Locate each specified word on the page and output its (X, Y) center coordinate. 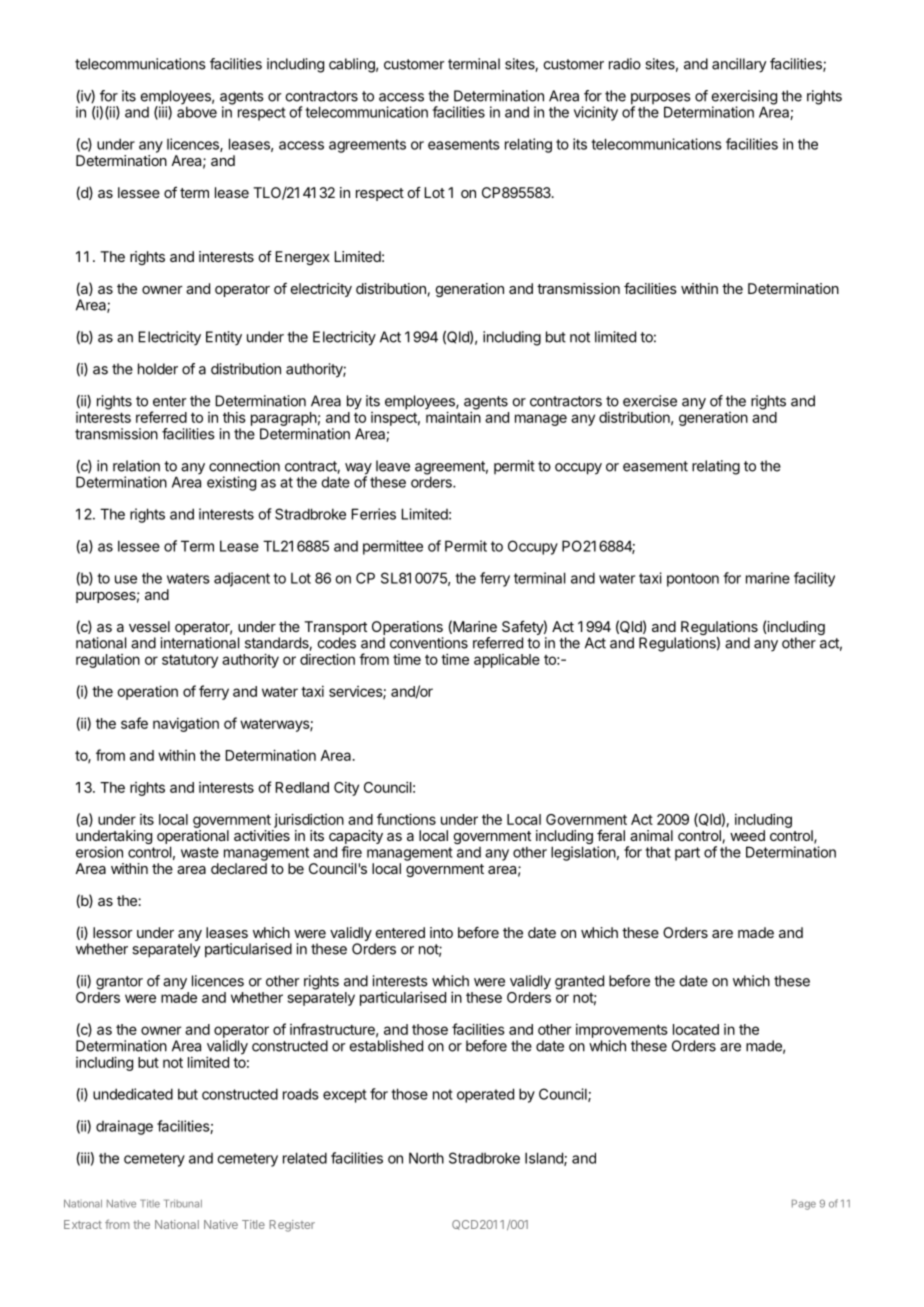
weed (747, 835)
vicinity (596, 113)
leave (393, 466)
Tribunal (183, 1203)
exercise (650, 401)
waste (200, 852)
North (426, 1158)
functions (406, 819)
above (197, 112)
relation (136, 466)
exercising (744, 98)
